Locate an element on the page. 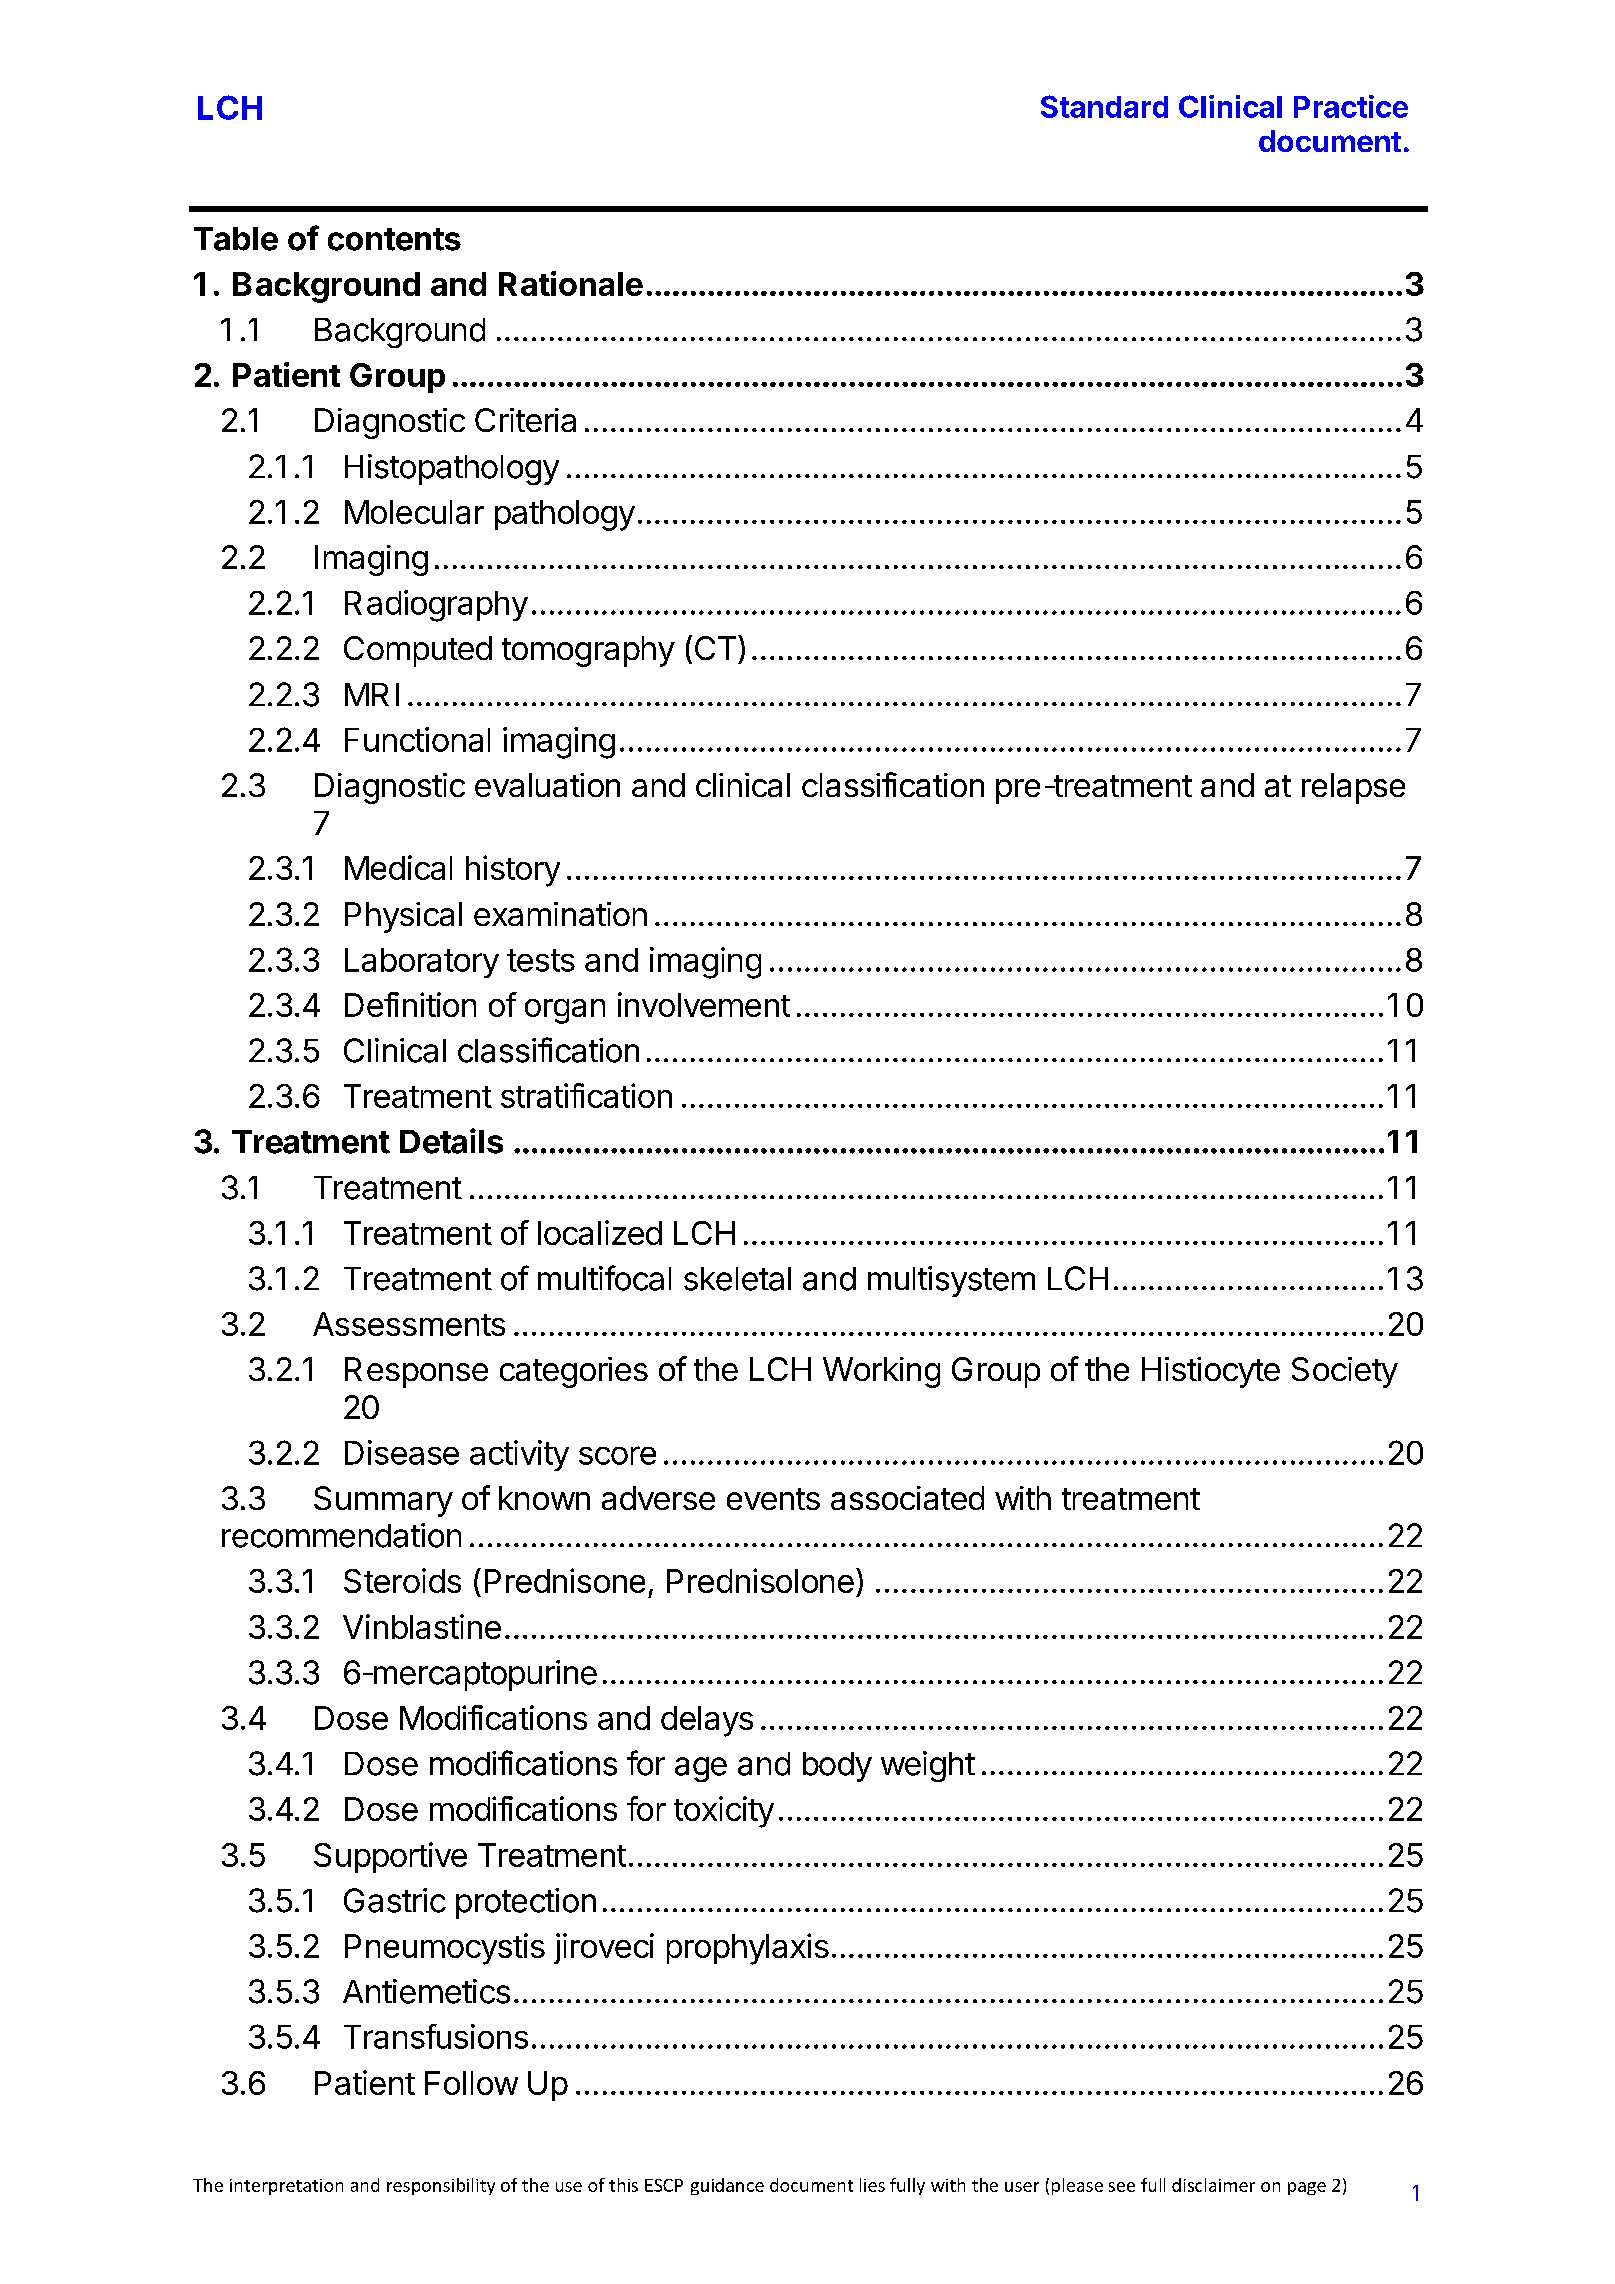 Image resolution: width=1615 pixels, height=2284 pixels. Prednisolone is located at coordinates (760, 1580).
